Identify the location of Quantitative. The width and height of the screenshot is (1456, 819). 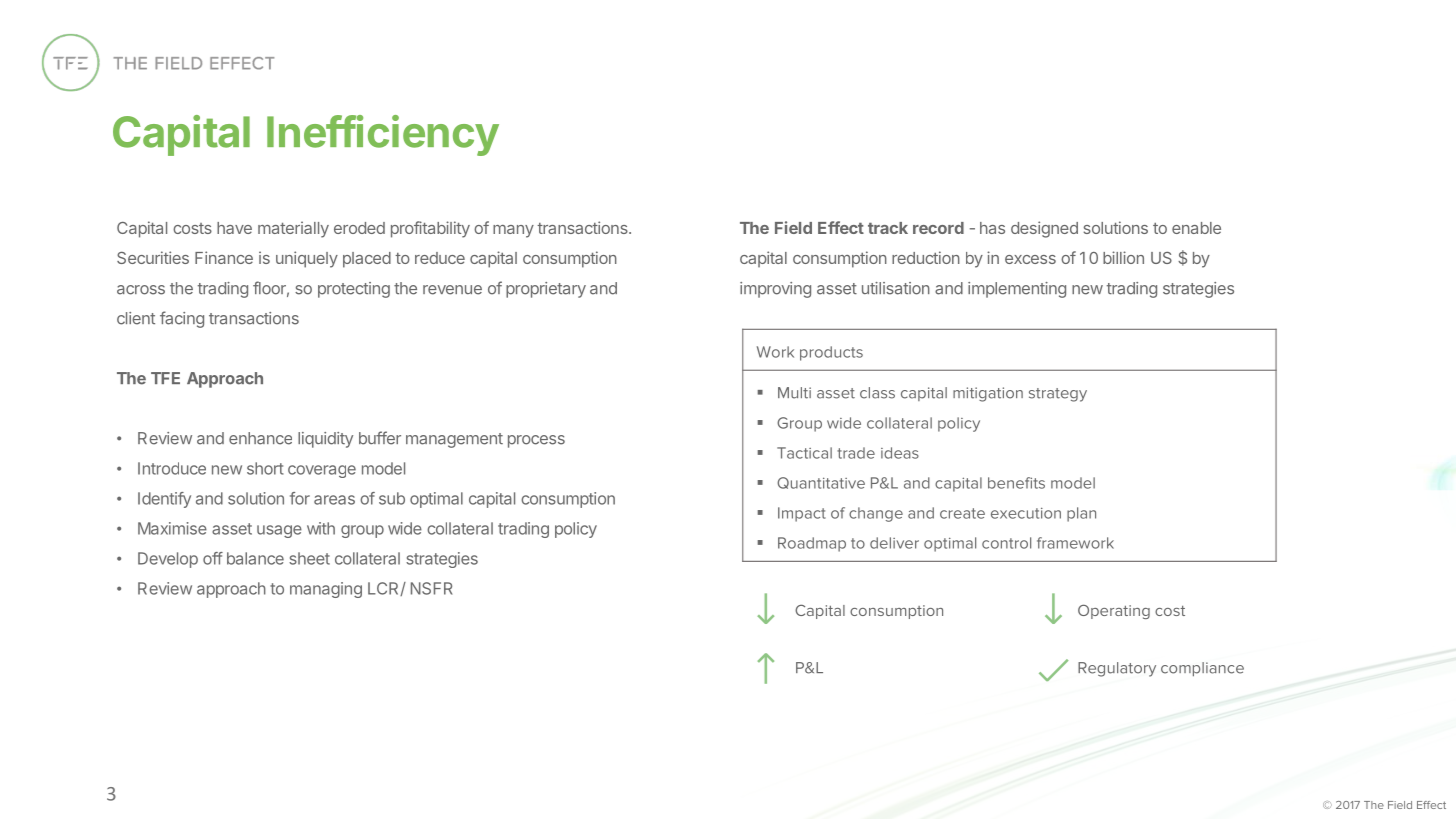
(821, 483).
